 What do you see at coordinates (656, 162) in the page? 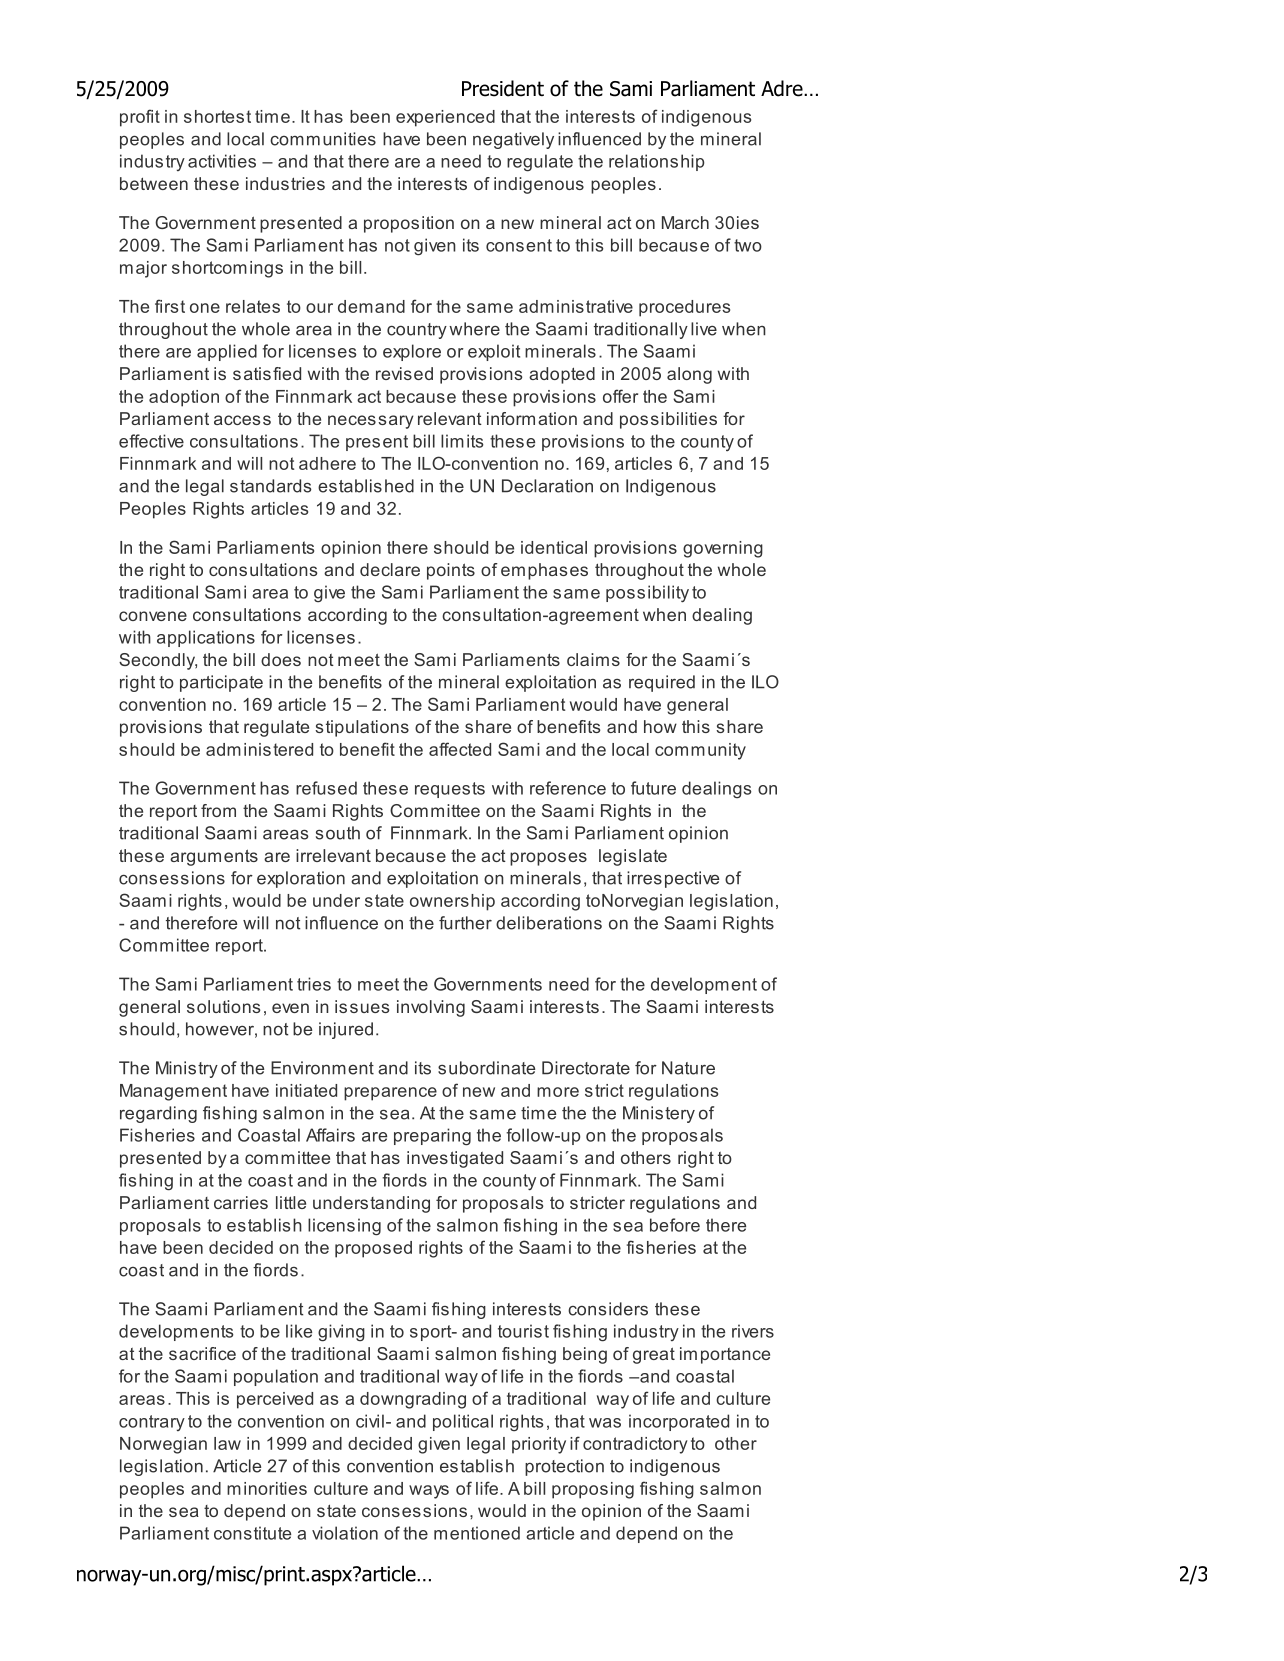
I see `relationship` at bounding box center [656, 162].
